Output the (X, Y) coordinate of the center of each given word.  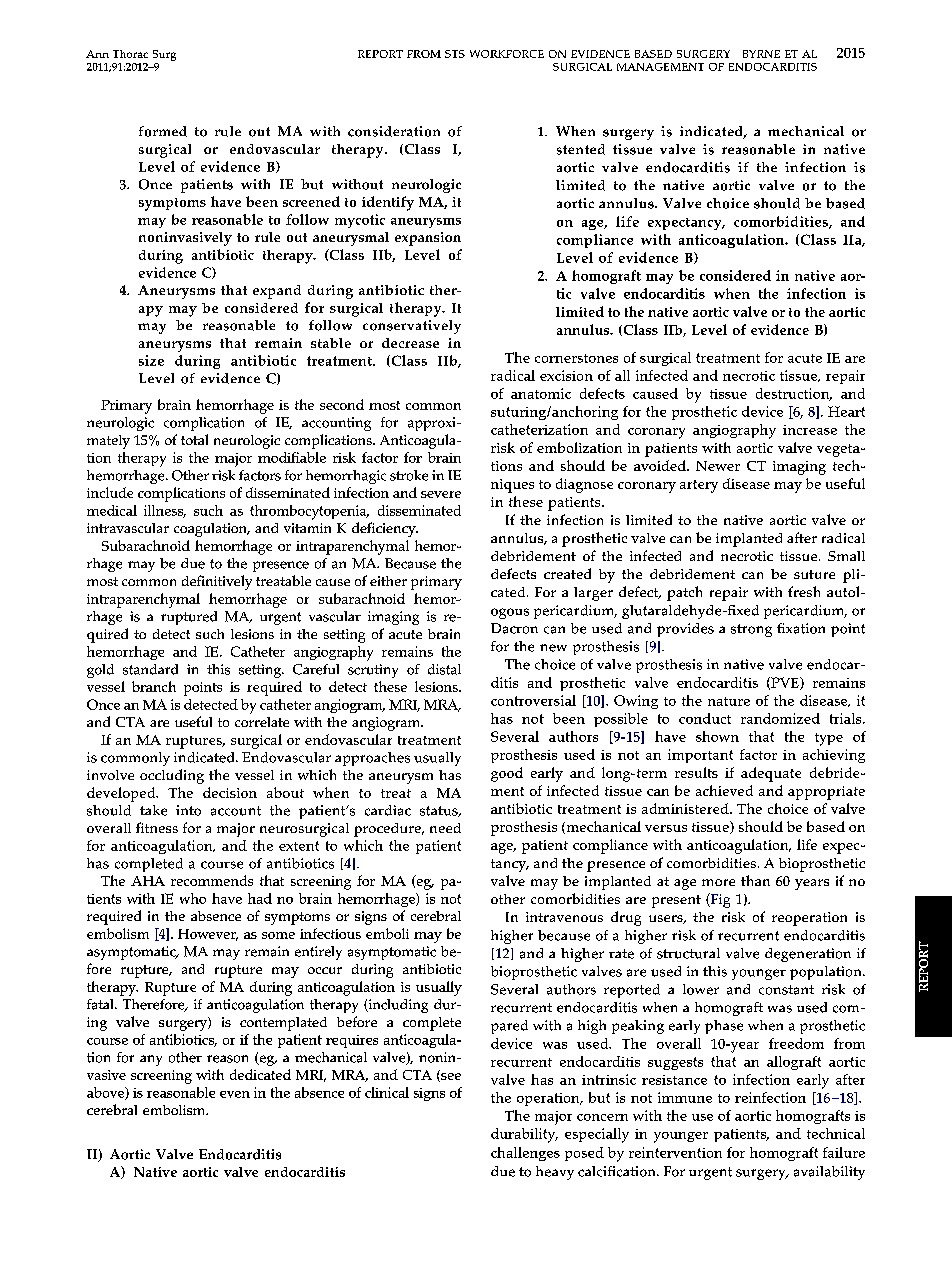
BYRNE (761, 54)
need (445, 828)
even (235, 1094)
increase (810, 430)
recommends (212, 880)
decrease (410, 343)
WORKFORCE (507, 54)
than (755, 880)
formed (163, 131)
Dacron (514, 628)
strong (751, 630)
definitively (217, 582)
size (151, 360)
